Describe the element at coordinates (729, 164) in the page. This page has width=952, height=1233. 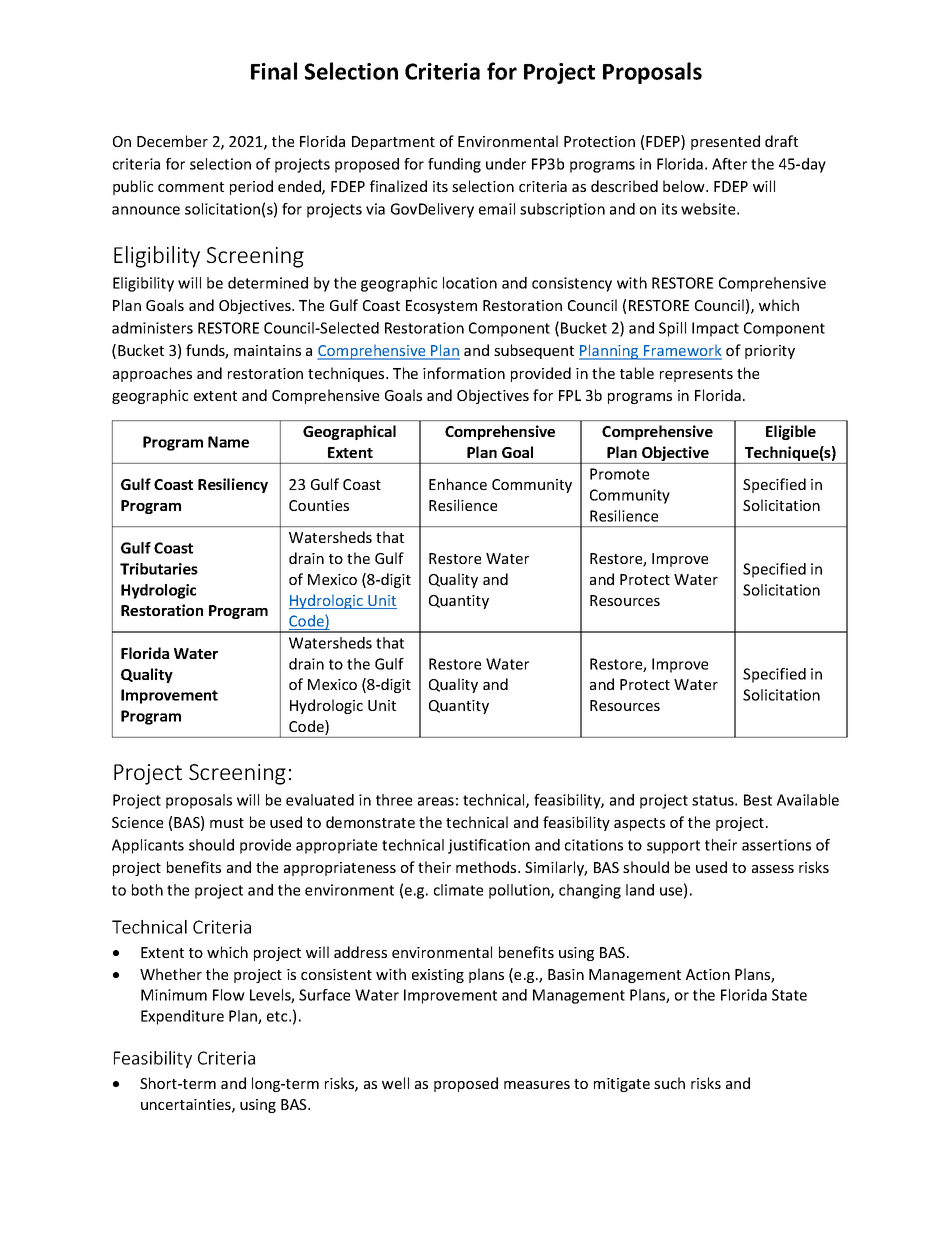
I see `After` at that location.
